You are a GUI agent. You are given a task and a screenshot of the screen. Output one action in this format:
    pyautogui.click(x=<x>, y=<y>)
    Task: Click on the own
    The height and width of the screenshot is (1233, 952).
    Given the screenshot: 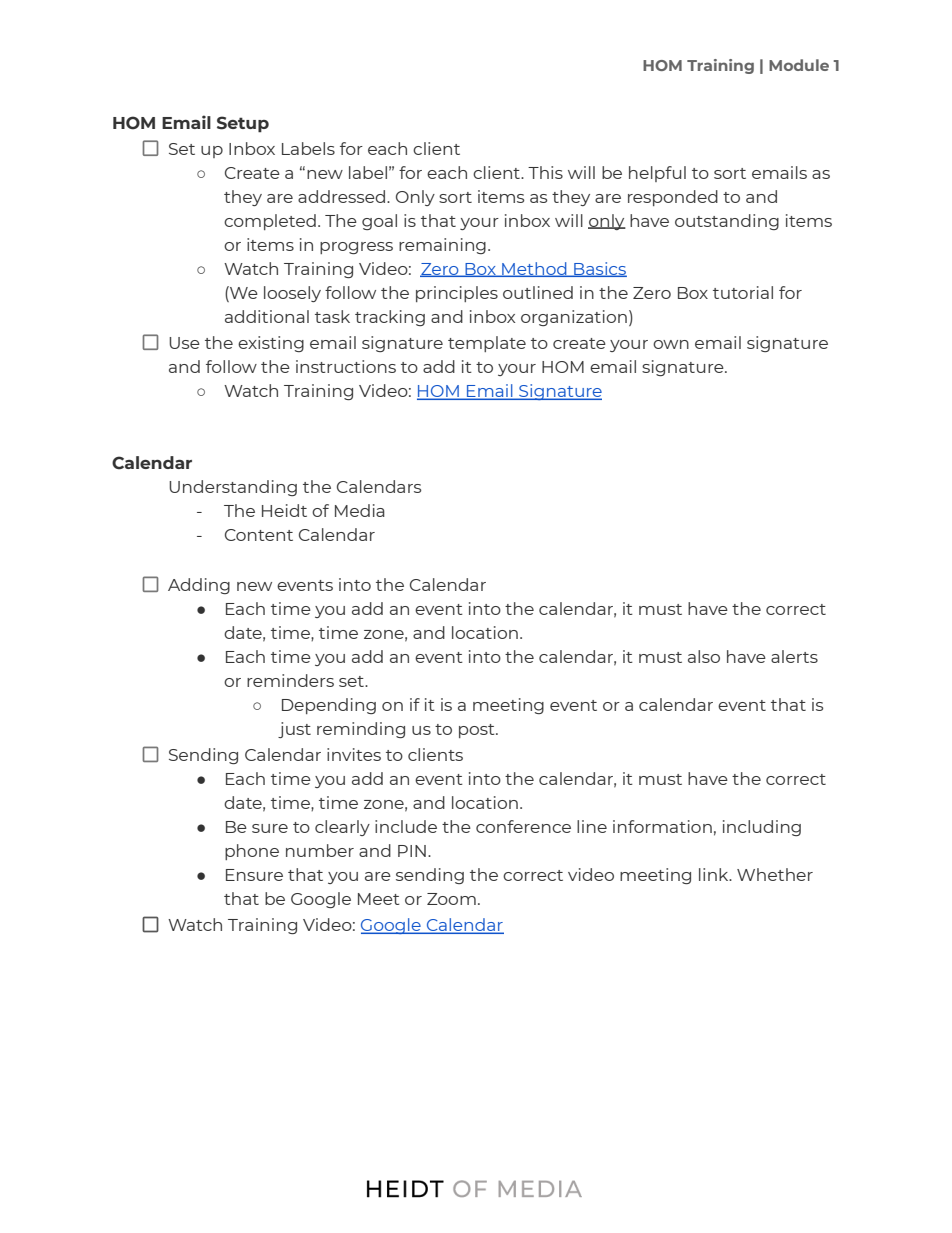 What is the action you would take?
    pyautogui.click(x=671, y=344)
